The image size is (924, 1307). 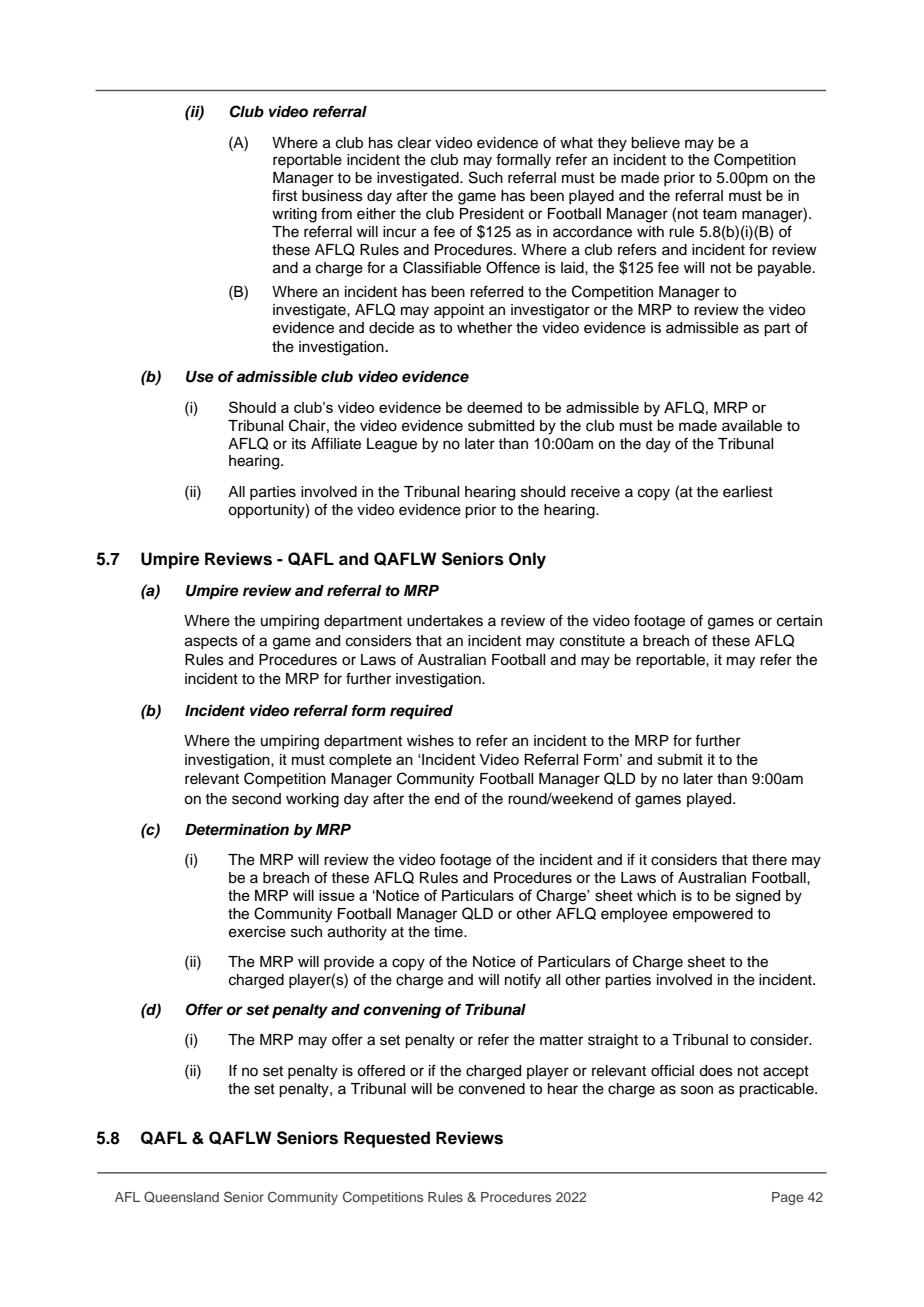 What do you see at coordinates (445, 621) in the screenshot?
I see `undertakes` at bounding box center [445, 621].
